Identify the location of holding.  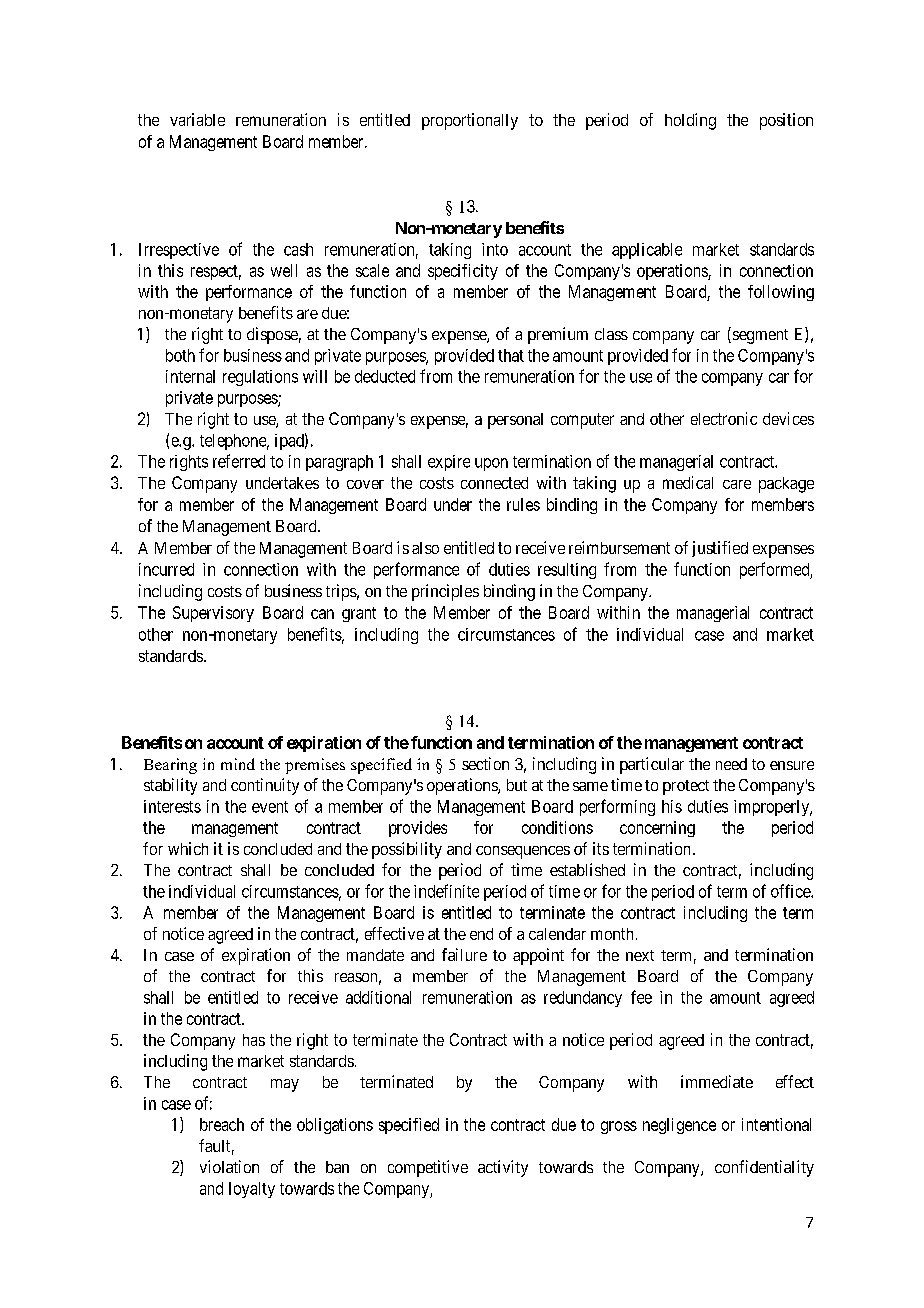
(690, 121).
